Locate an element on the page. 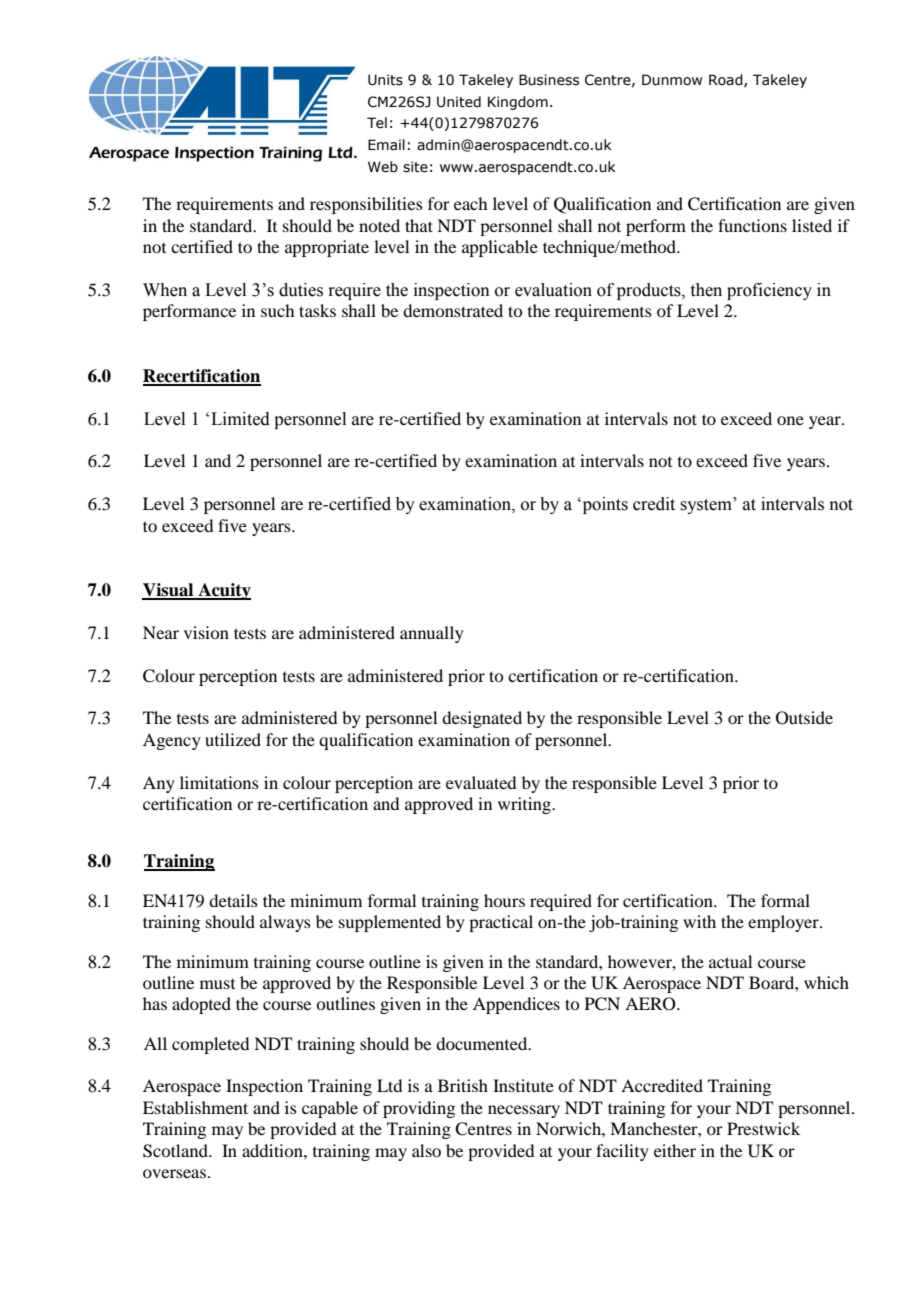 This document has width=924, height=1308. United is located at coordinates (459, 102).
